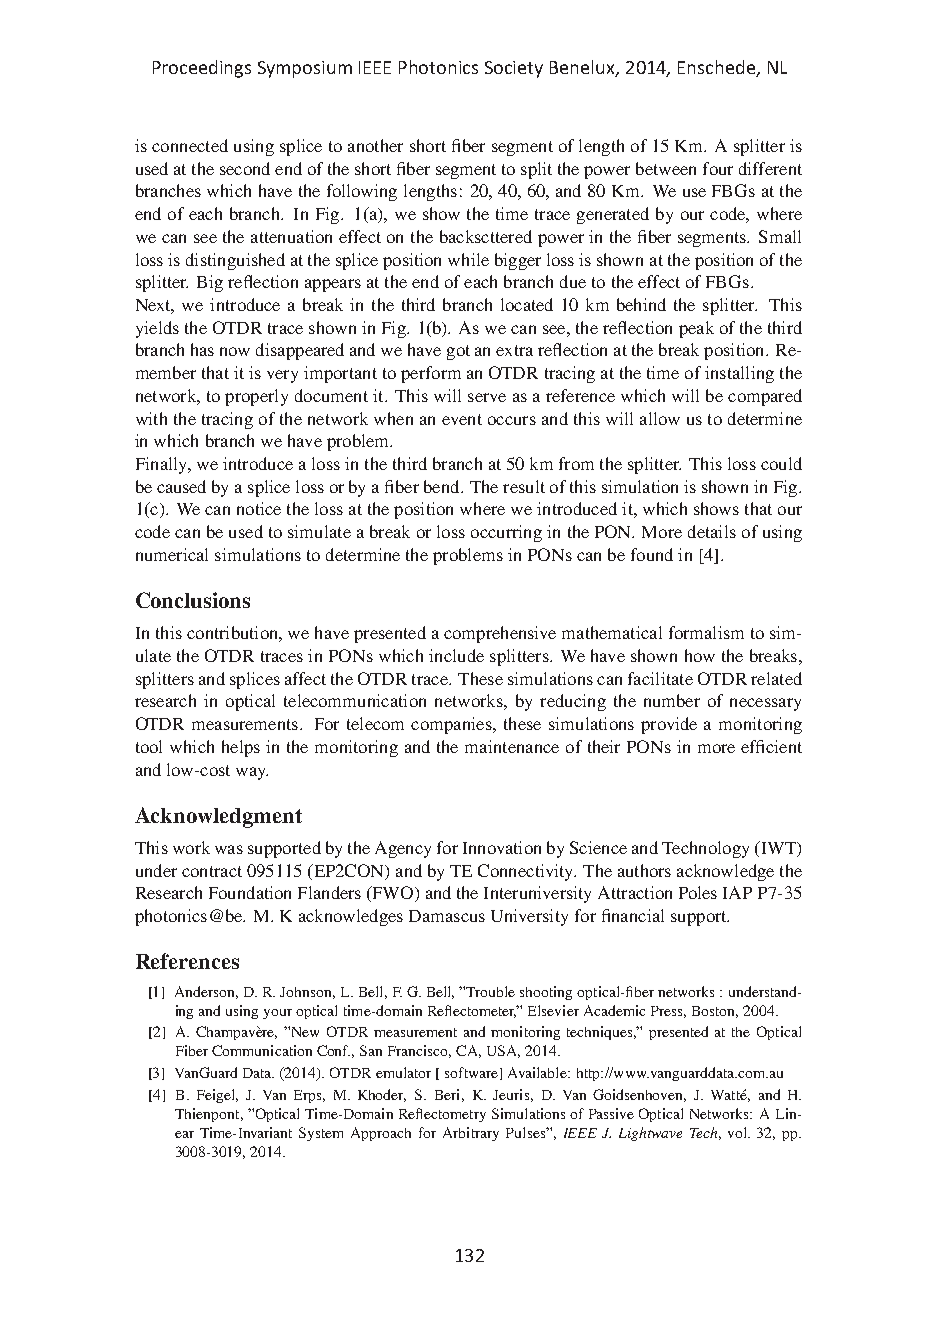  Describe the element at coordinates (321, 1134) in the document. I see `System` at that location.
